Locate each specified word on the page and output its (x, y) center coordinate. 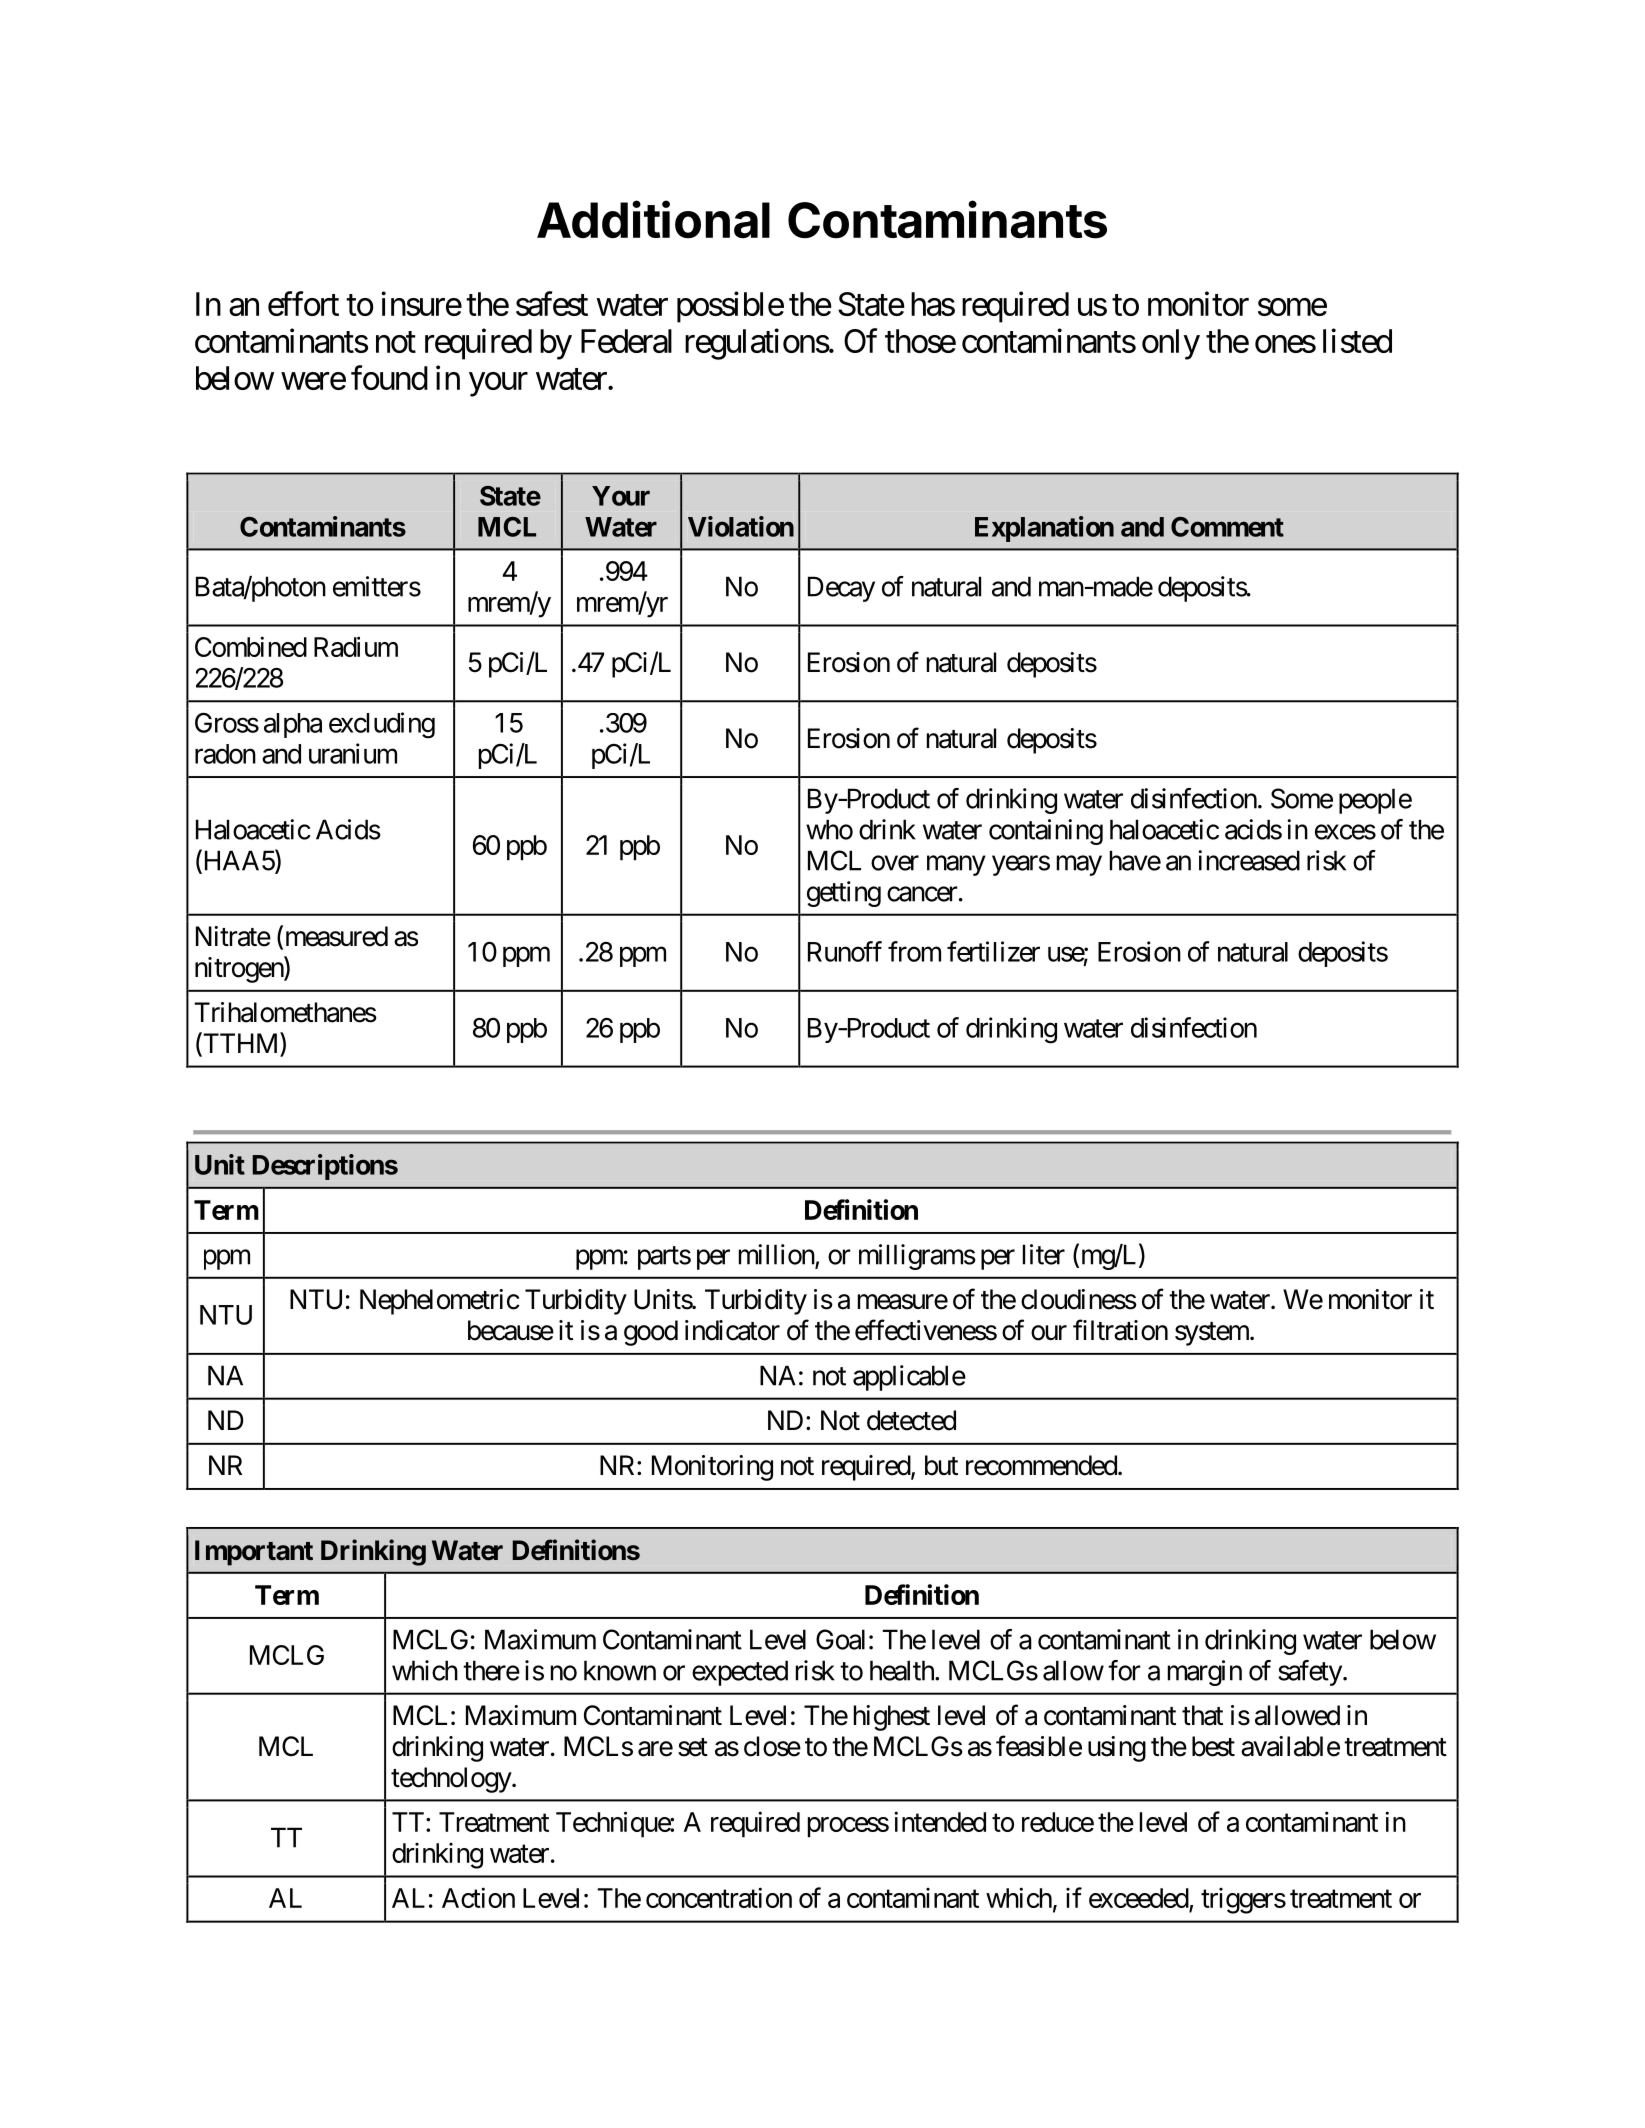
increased (1249, 860)
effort (303, 303)
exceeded (1139, 1898)
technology (452, 1780)
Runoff (845, 951)
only (1171, 344)
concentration (719, 1897)
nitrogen (240, 969)
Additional (653, 219)
